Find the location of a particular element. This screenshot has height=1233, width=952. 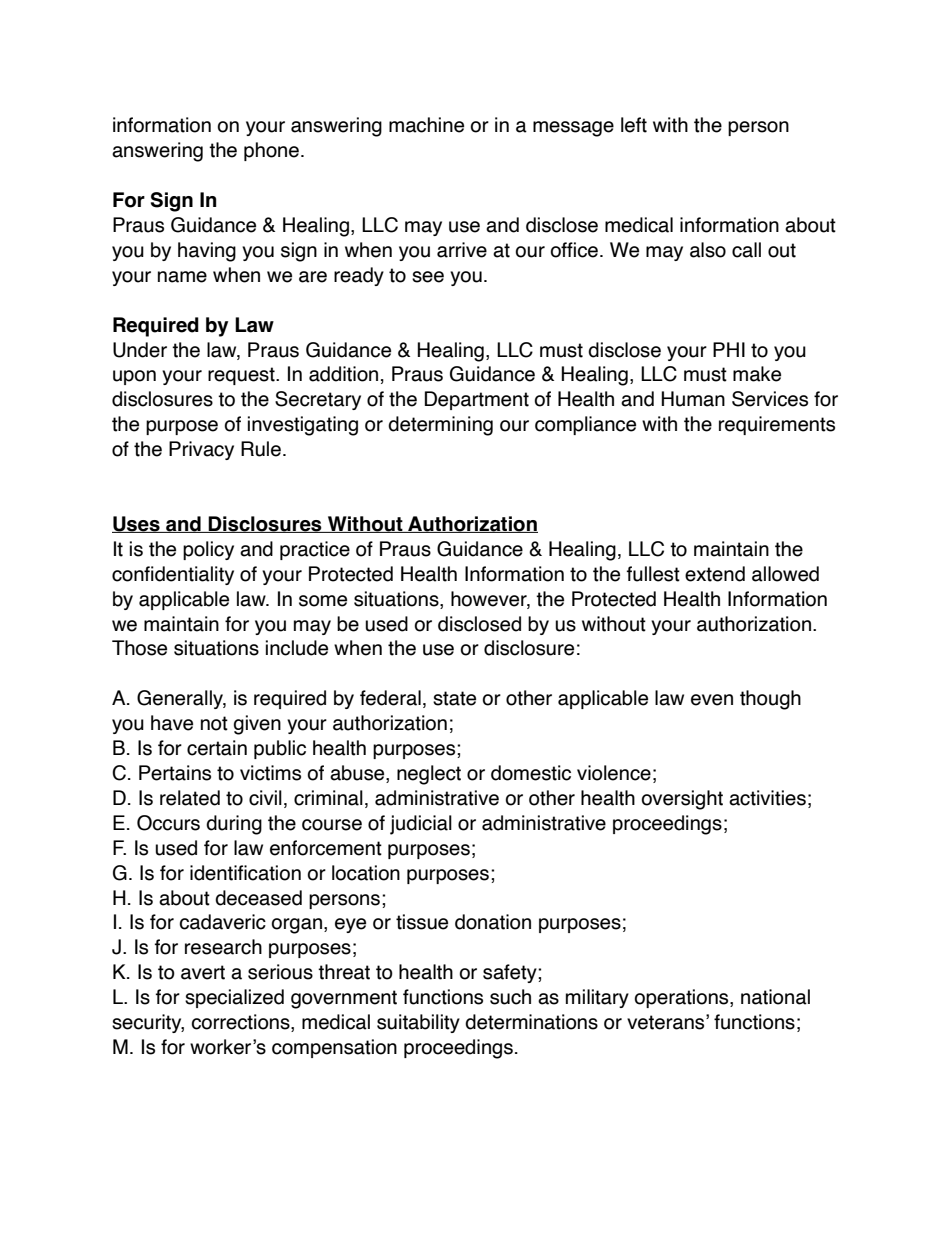

related is located at coordinates (190, 798).
